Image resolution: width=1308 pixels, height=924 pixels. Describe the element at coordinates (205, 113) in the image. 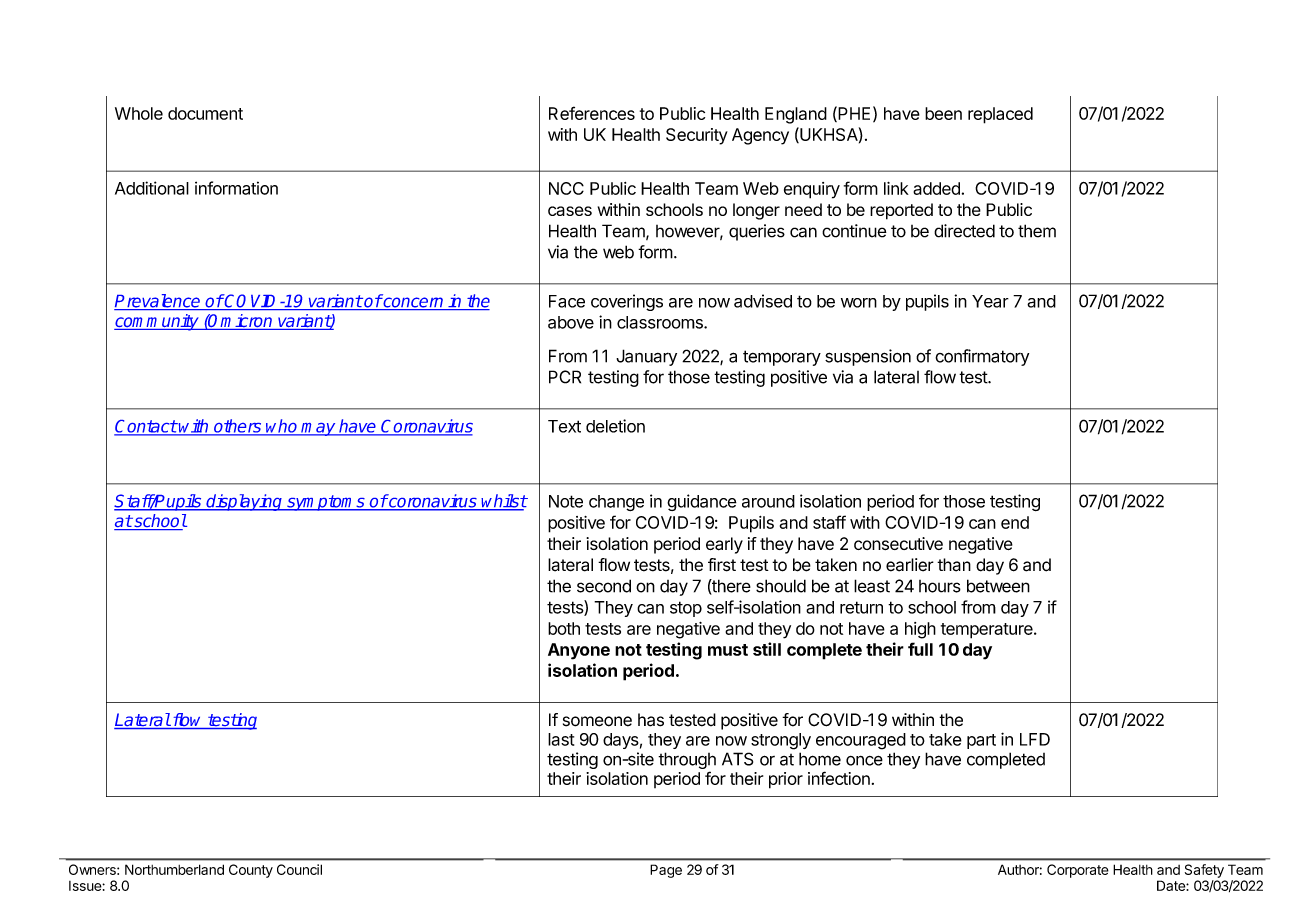

I see `document` at that location.
